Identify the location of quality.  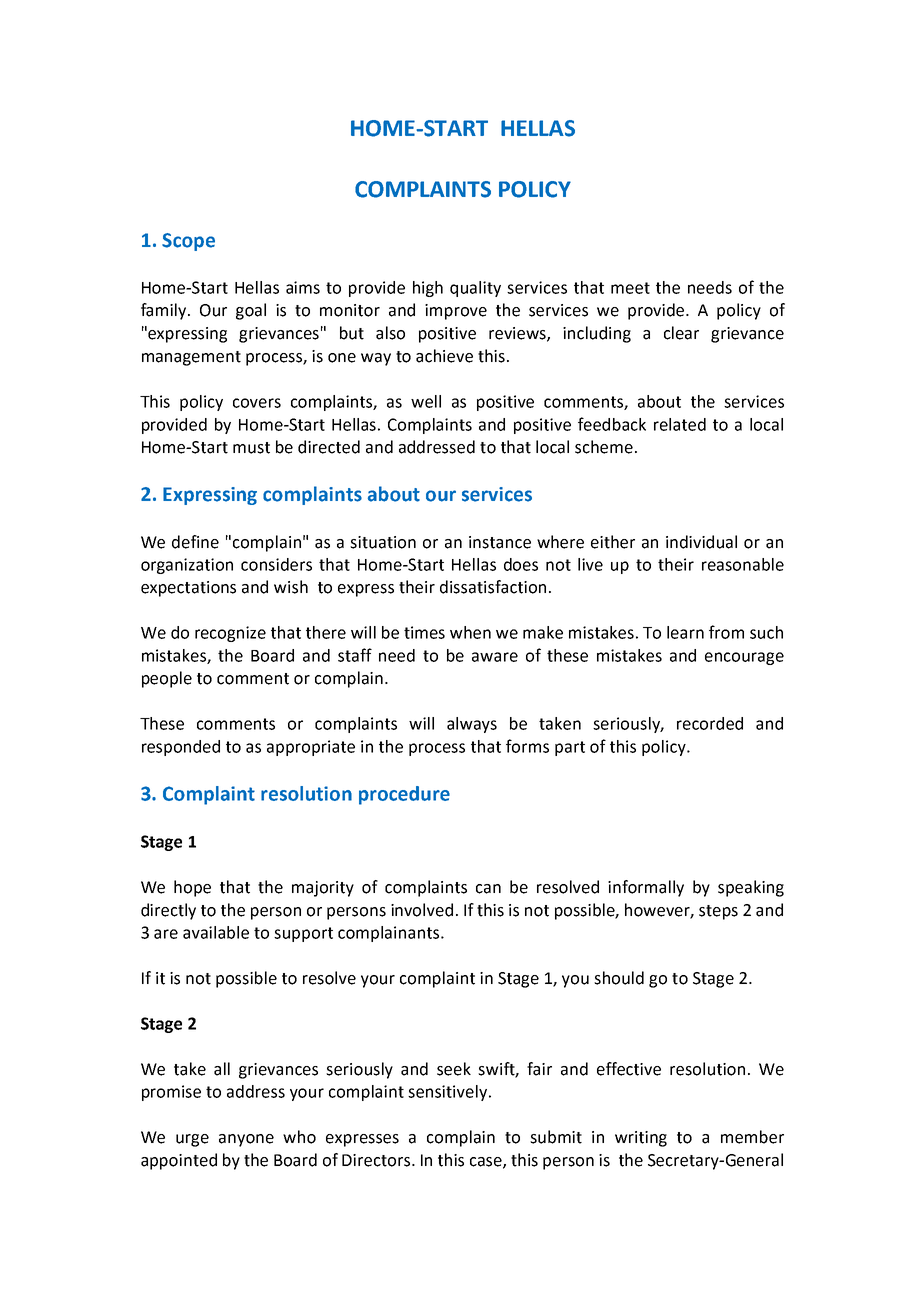
(475, 289).
